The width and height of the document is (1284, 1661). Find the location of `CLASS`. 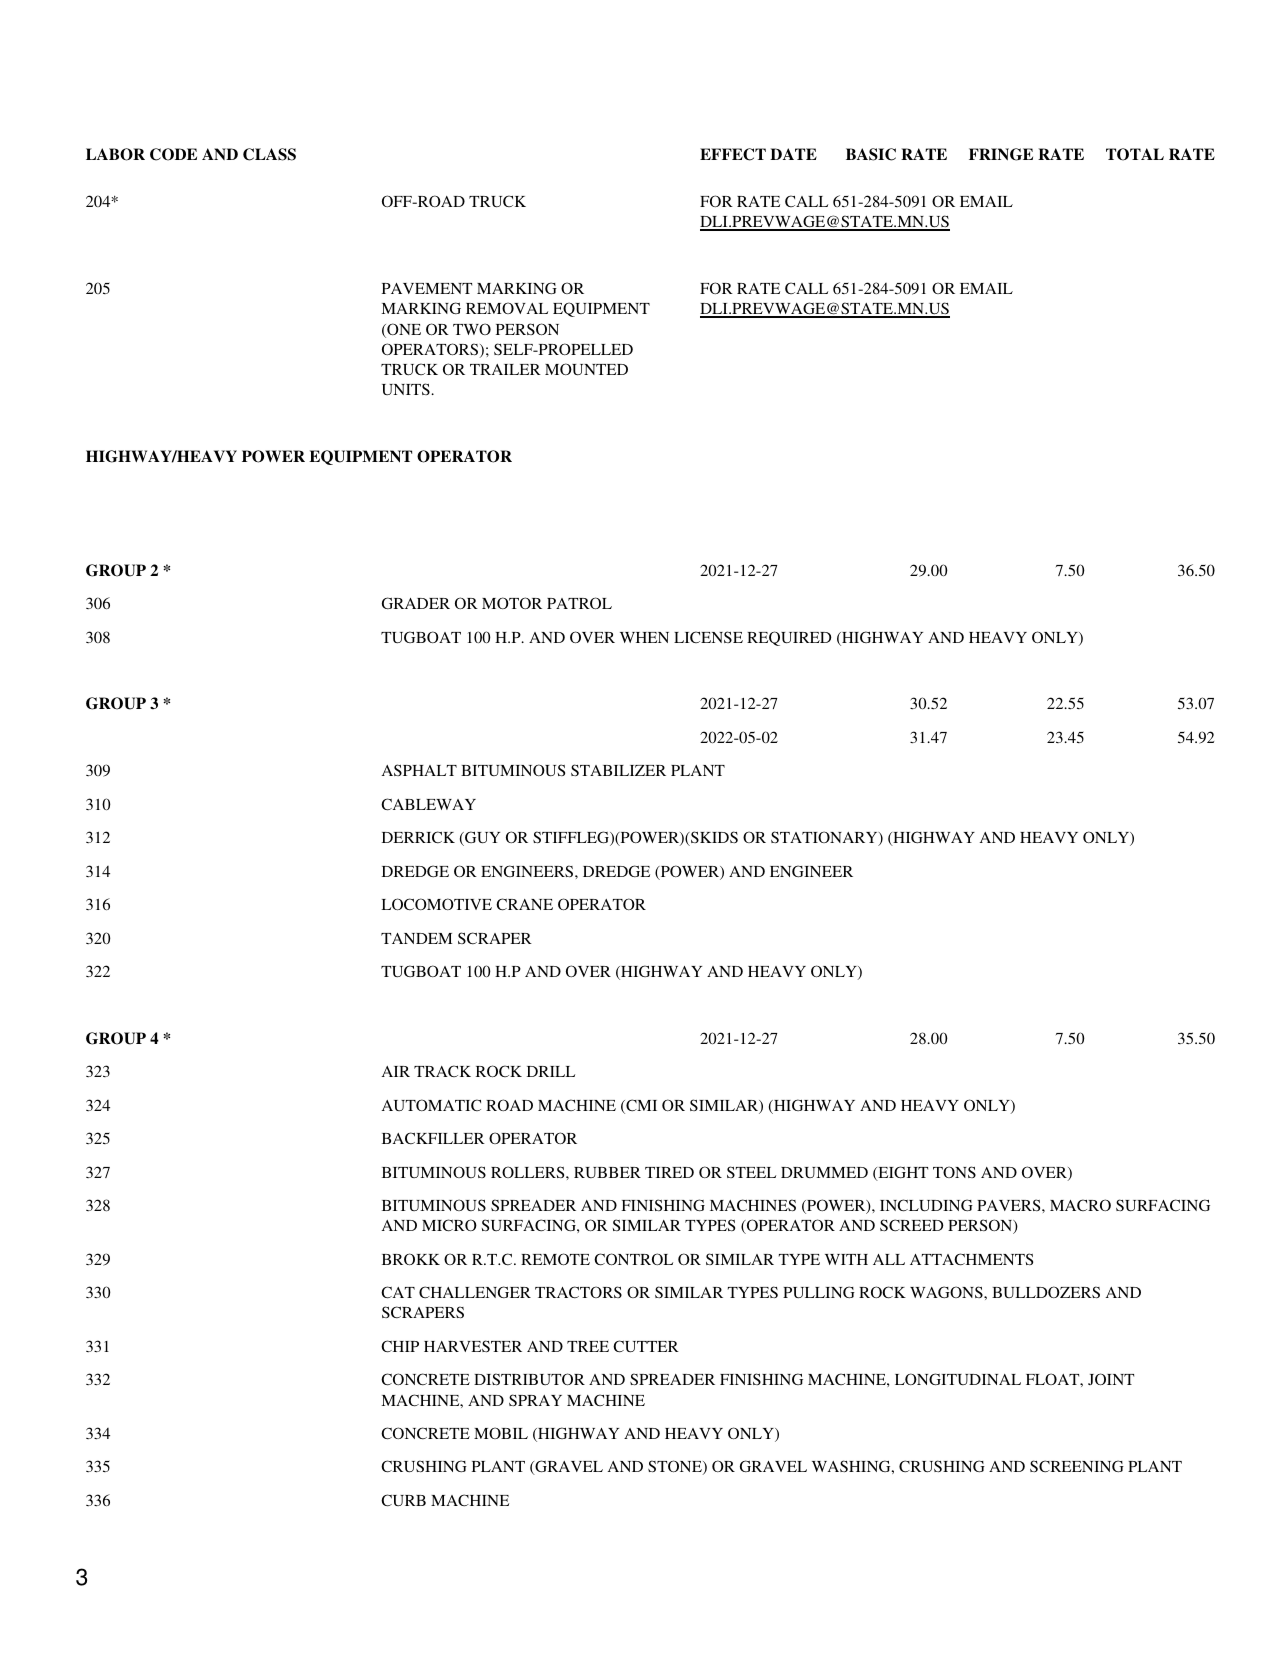

CLASS is located at coordinates (269, 154).
